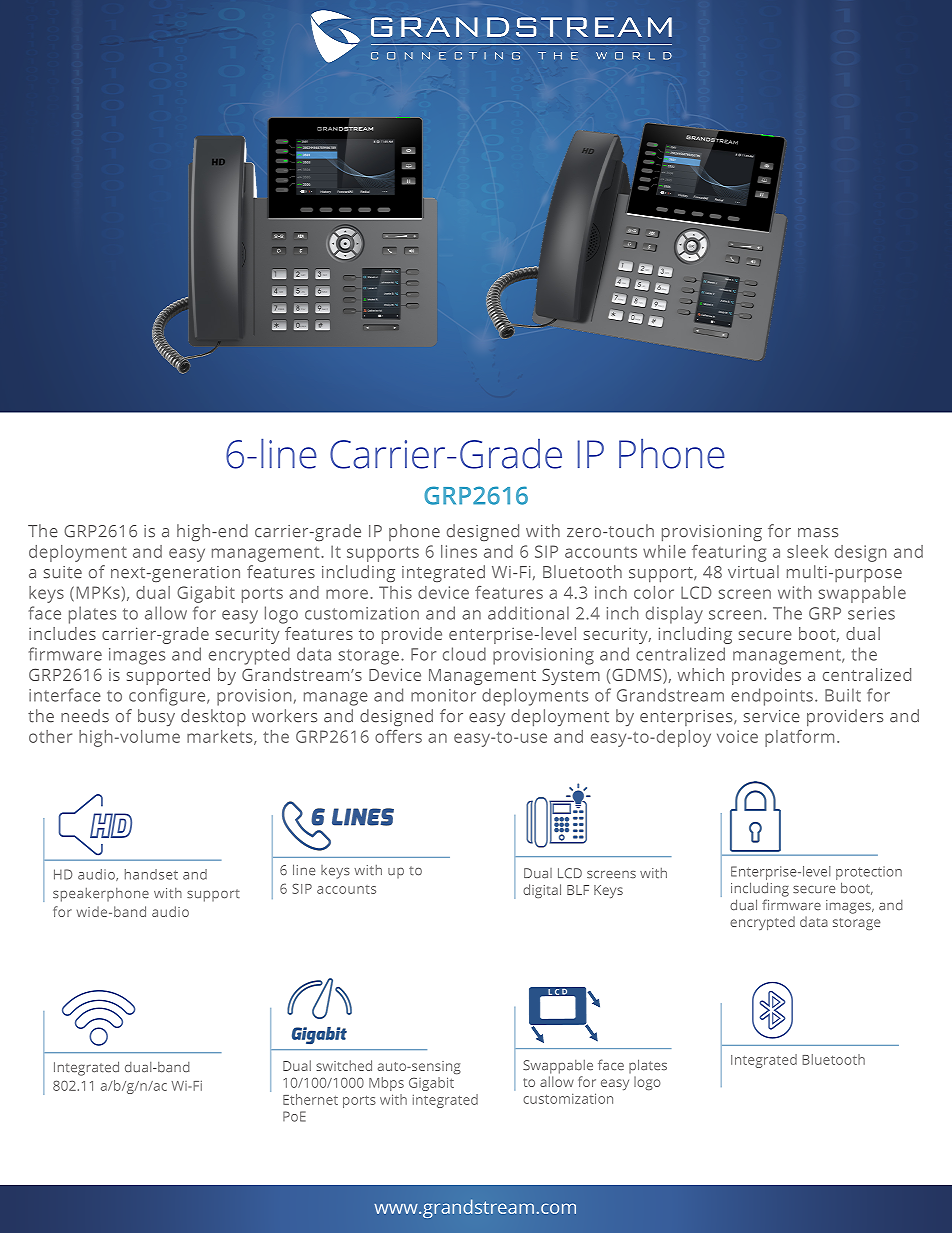 The image size is (952, 1233). I want to click on This, so click(395, 592).
